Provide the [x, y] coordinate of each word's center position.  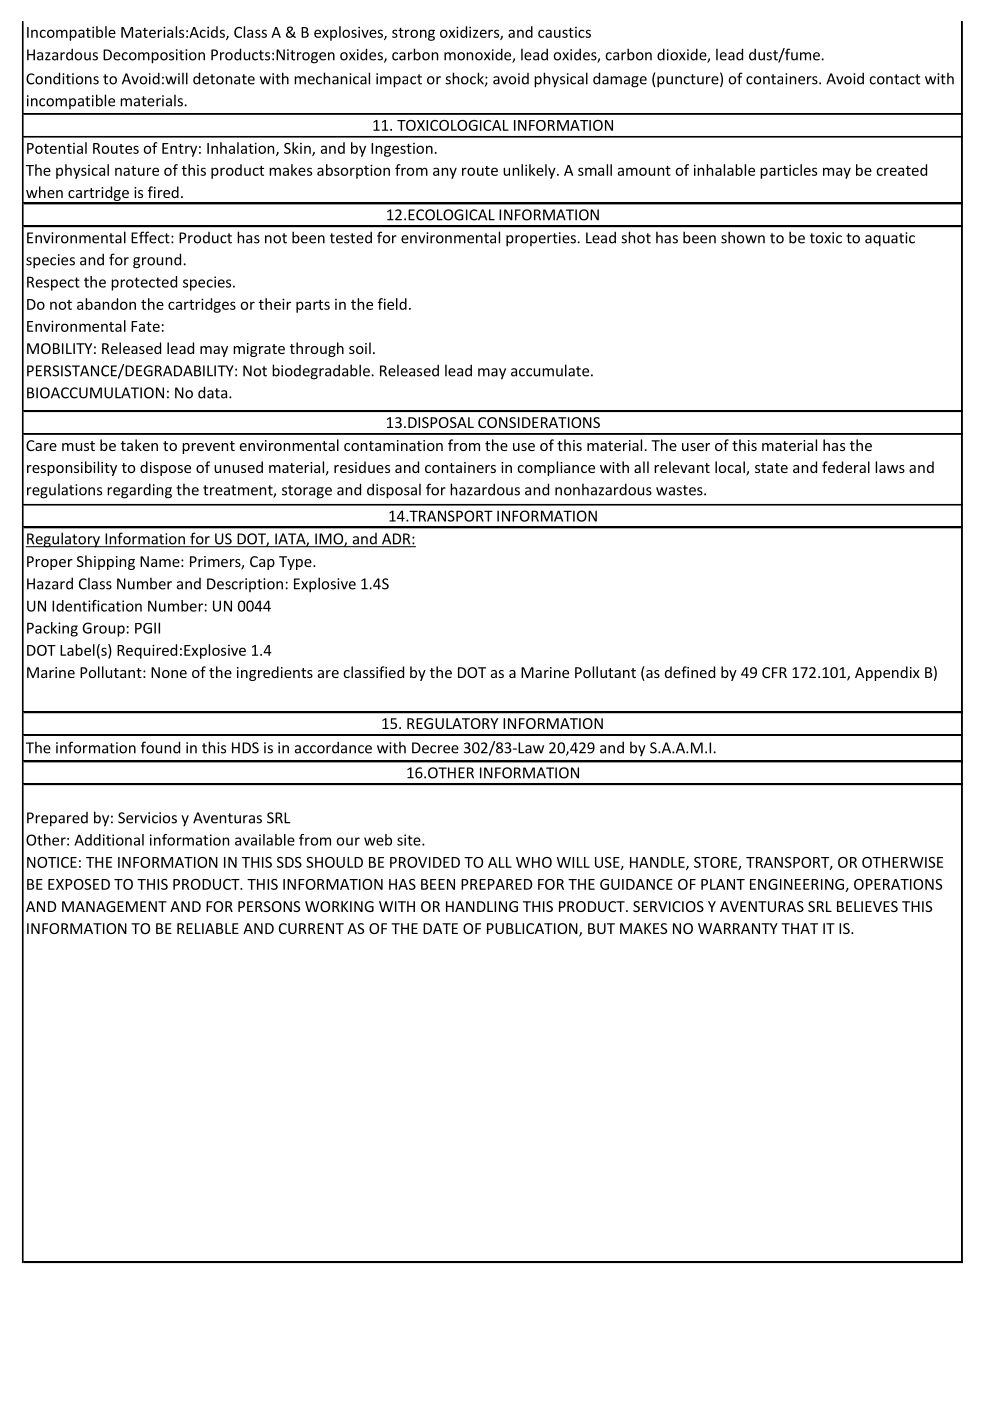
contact [894, 79]
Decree [435, 748]
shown [743, 237]
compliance [556, 468]
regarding [139, 491]
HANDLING [482, 906]
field [392, 304]
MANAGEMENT [114, 906]
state [771, 468]
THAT [799, 928]
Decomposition [154, 56]
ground [158, 261]
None [169, 672]
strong [413, 34]
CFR [774, 672]
